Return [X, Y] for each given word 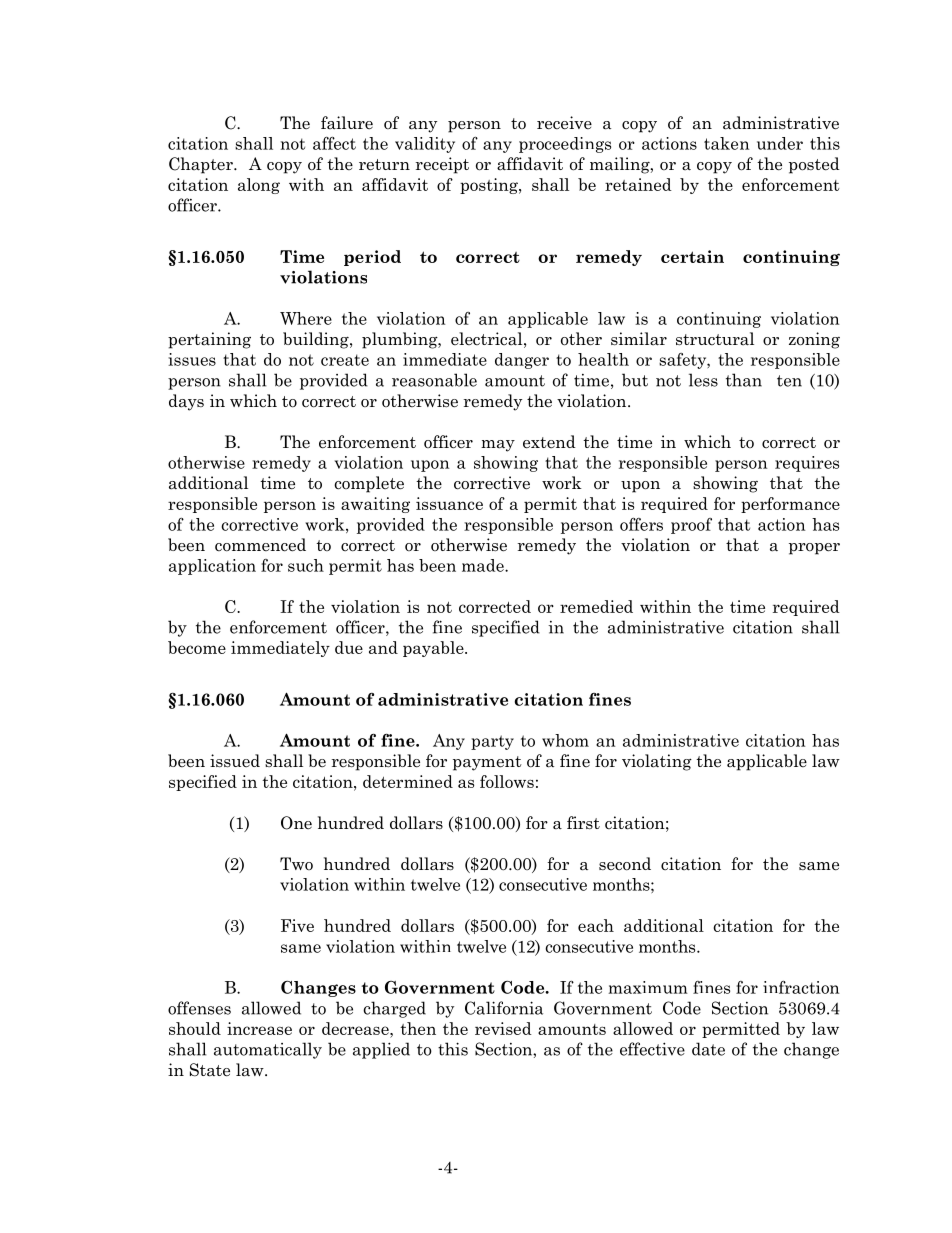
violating [657, 762]
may [498, 446]
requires [807, 464]
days [186, 402]
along [259, 186]
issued [235, 761]
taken [726, 143]
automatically [268, 1050]
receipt [442, 165]
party [492, 742]
